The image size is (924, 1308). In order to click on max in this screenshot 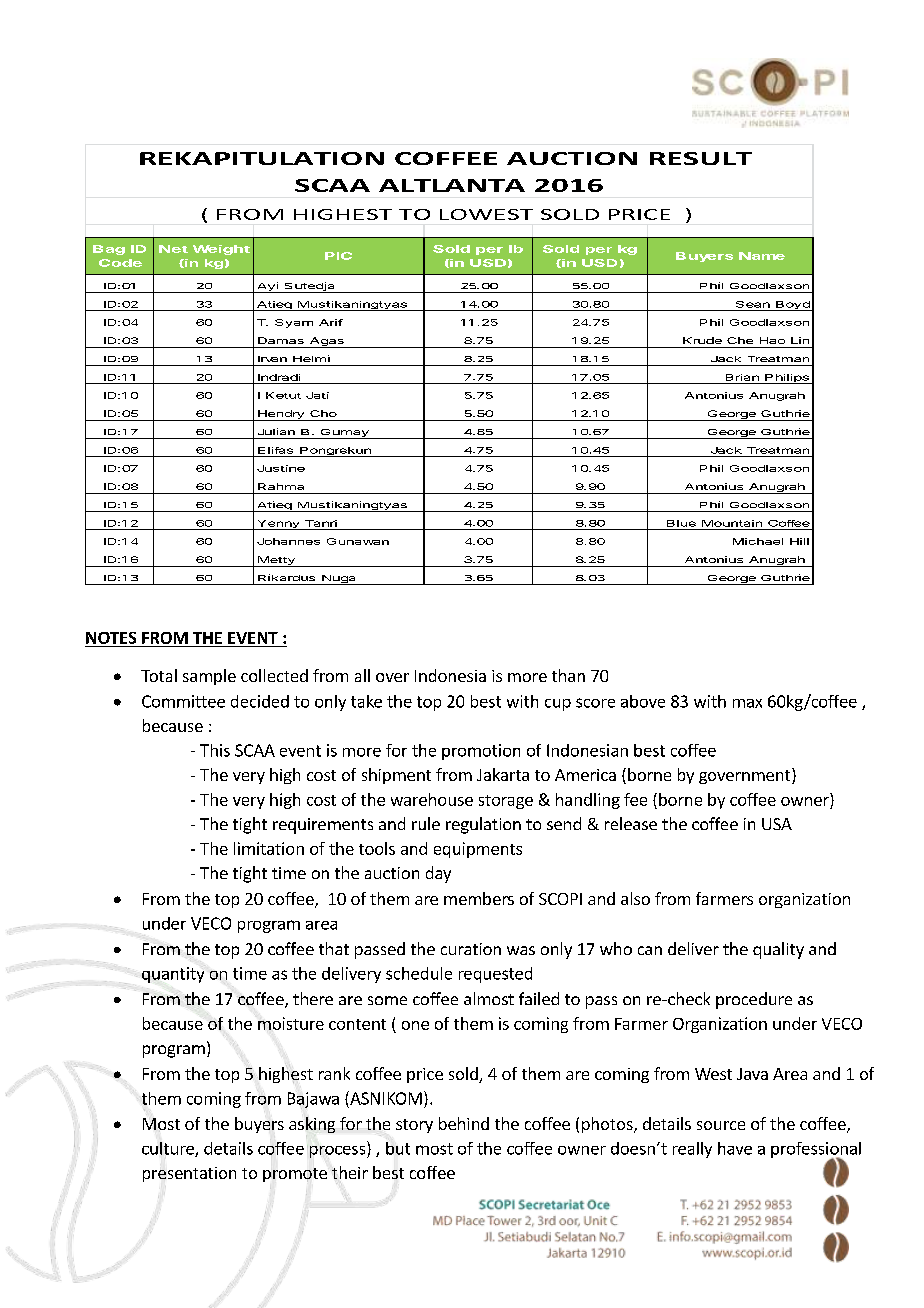, I will do `click(747, 703)`.
